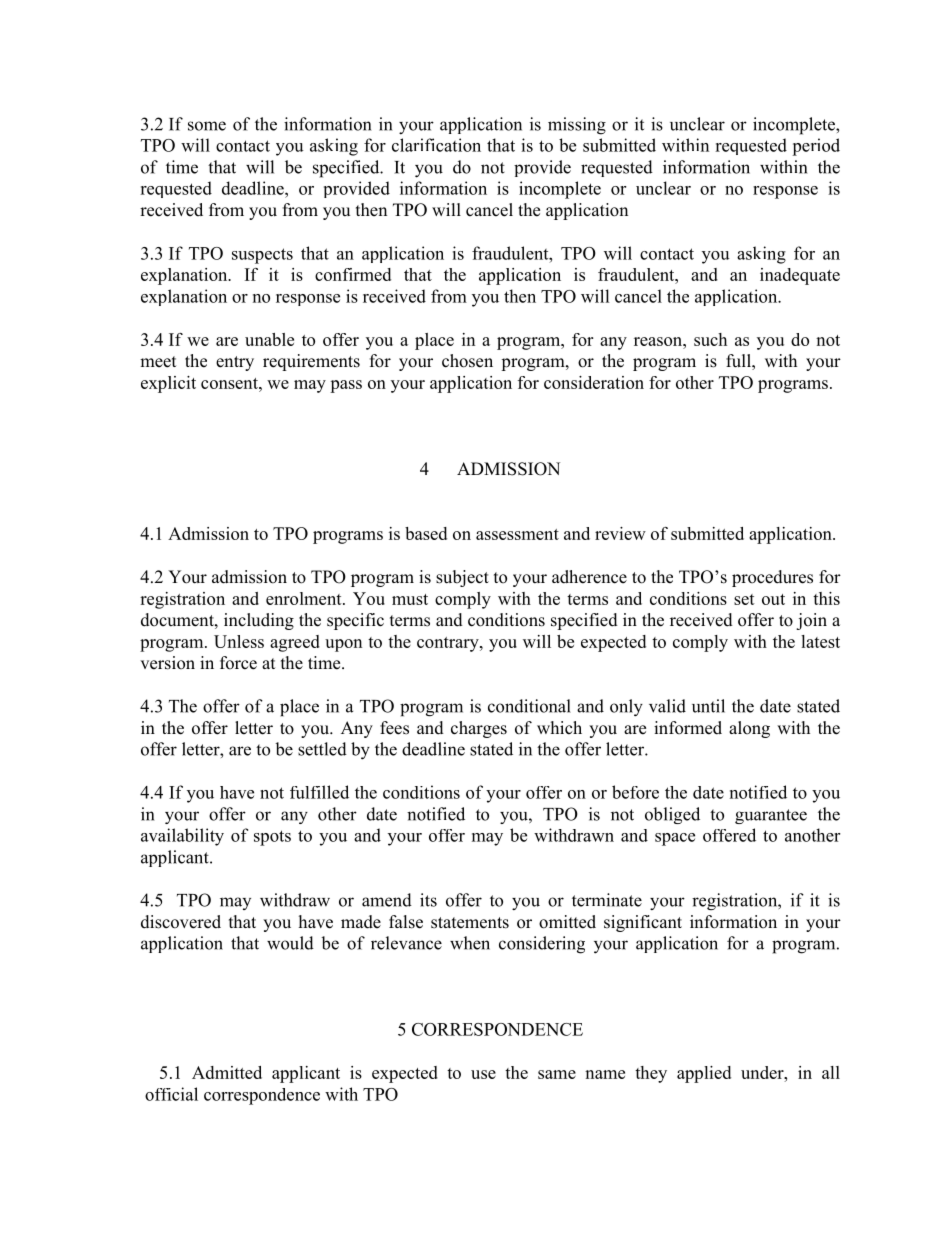  I want to click on clarification, so click(436, 145).
